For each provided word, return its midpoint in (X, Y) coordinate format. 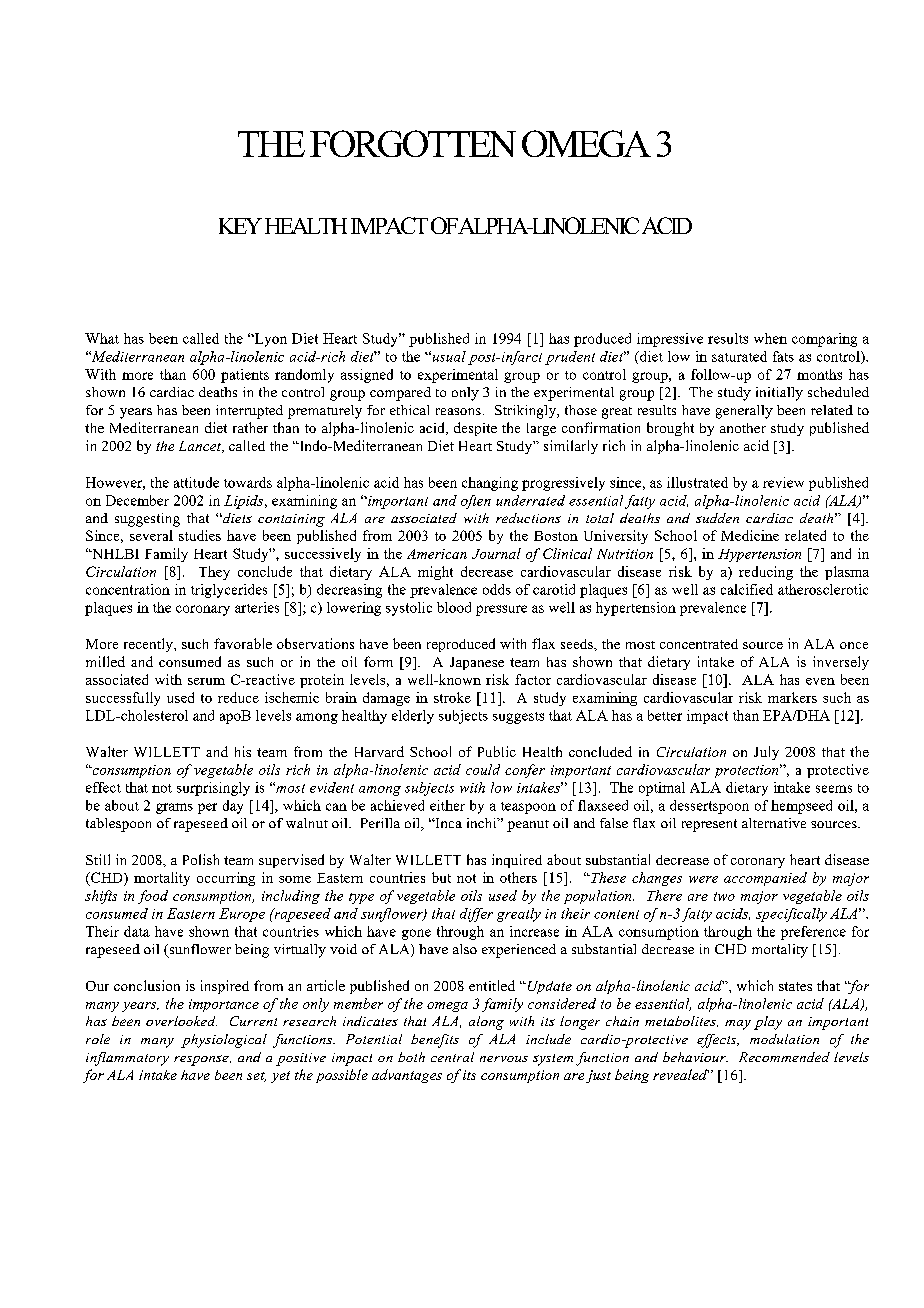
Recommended (784, 1057)
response (202, 1060)
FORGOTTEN (413, 143)
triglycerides (229, 591)
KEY (240, 226)
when (770, 338)
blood (454, 607)
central (452, 1057)
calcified (747, 589)
